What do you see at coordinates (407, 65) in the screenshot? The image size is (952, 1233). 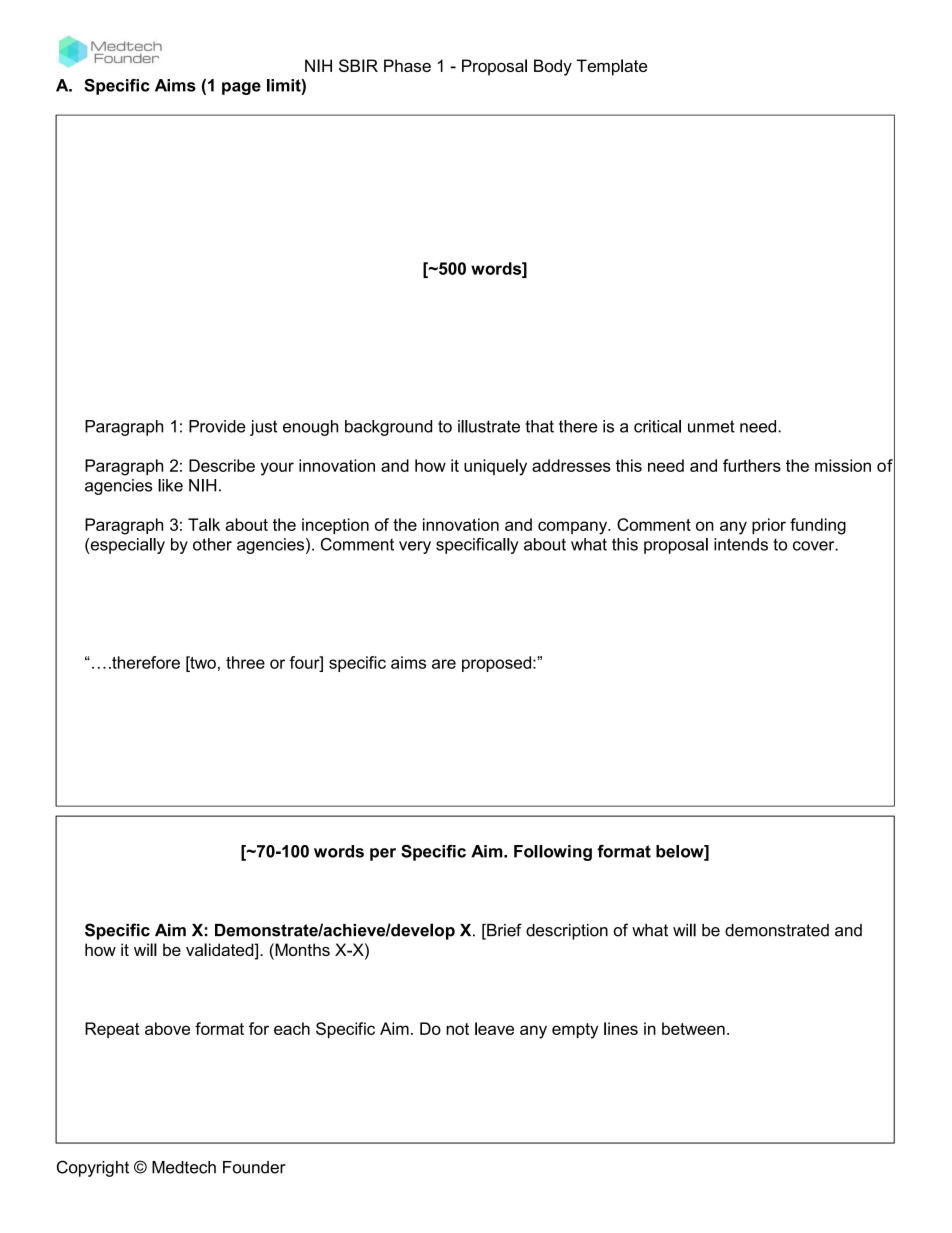 I see `Phase` at bounding box center [407, 65].
